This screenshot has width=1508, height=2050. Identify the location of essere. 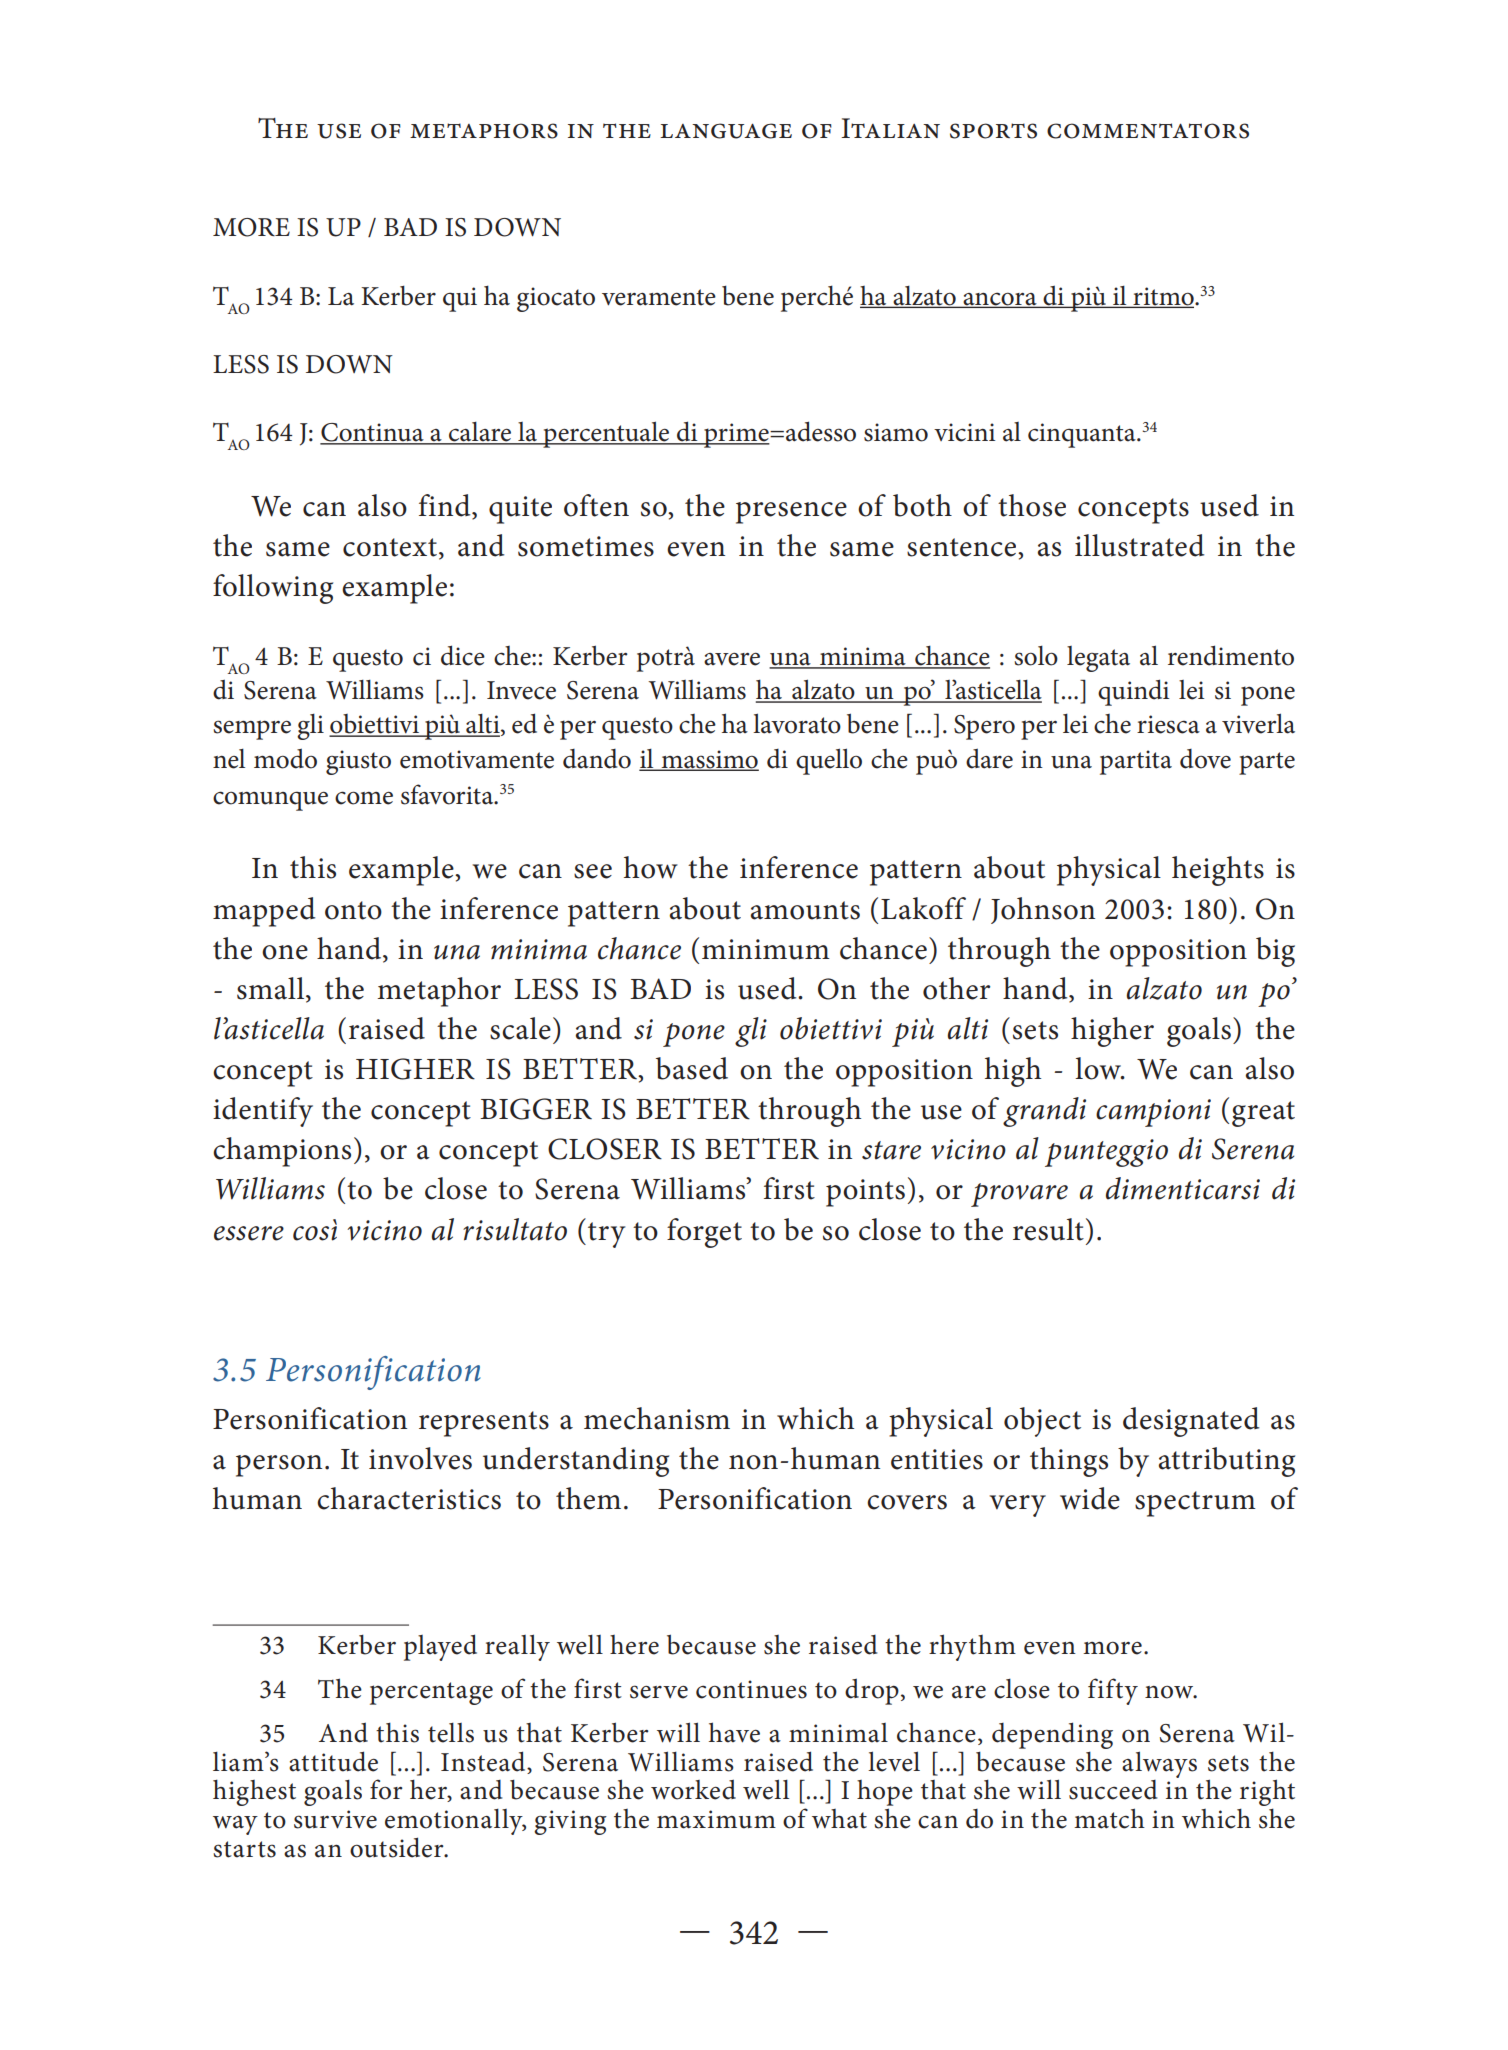
(249, 1233).
